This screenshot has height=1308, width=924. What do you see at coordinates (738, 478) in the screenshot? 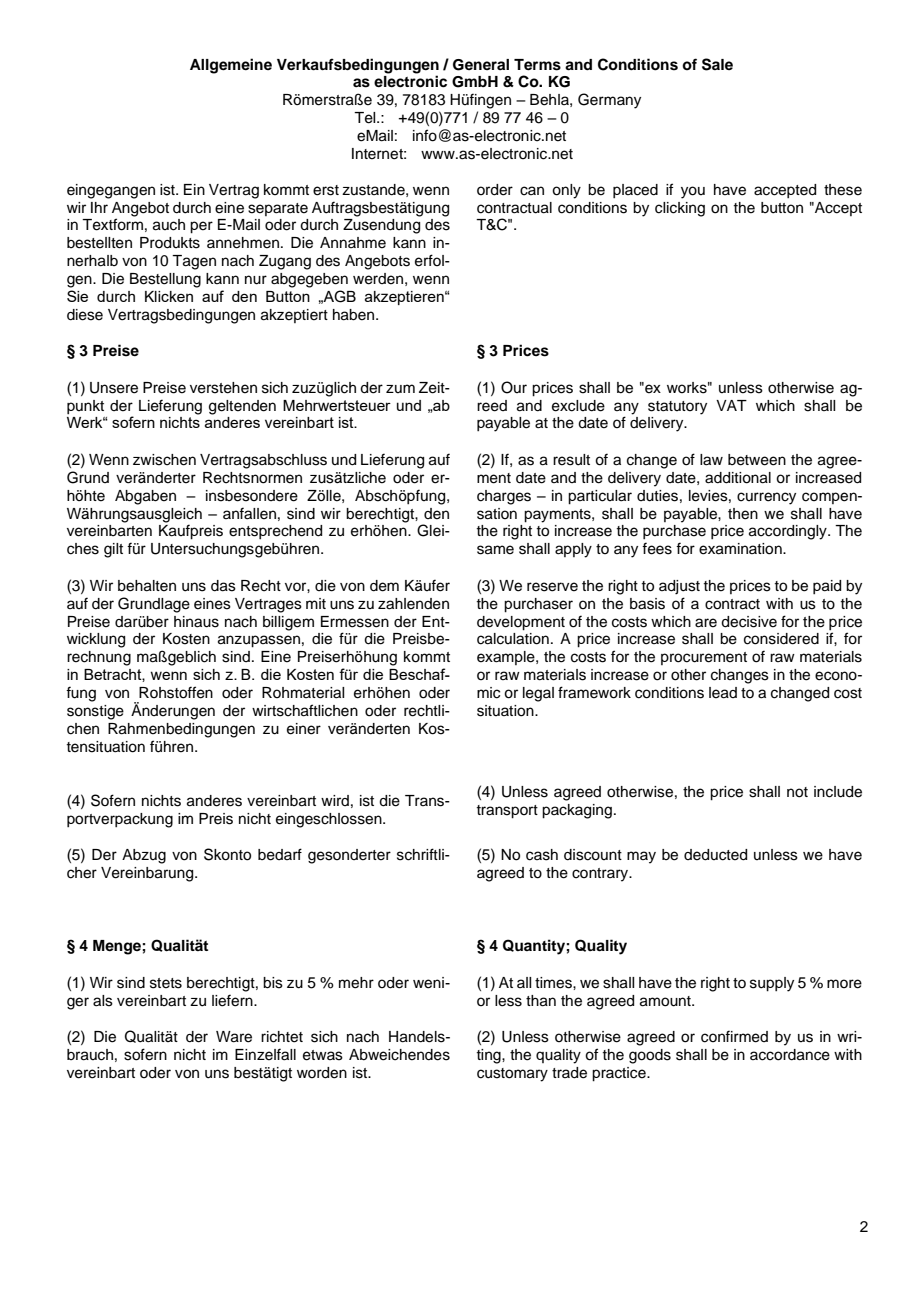
I see `additional` at bounding box center [738, 478].
